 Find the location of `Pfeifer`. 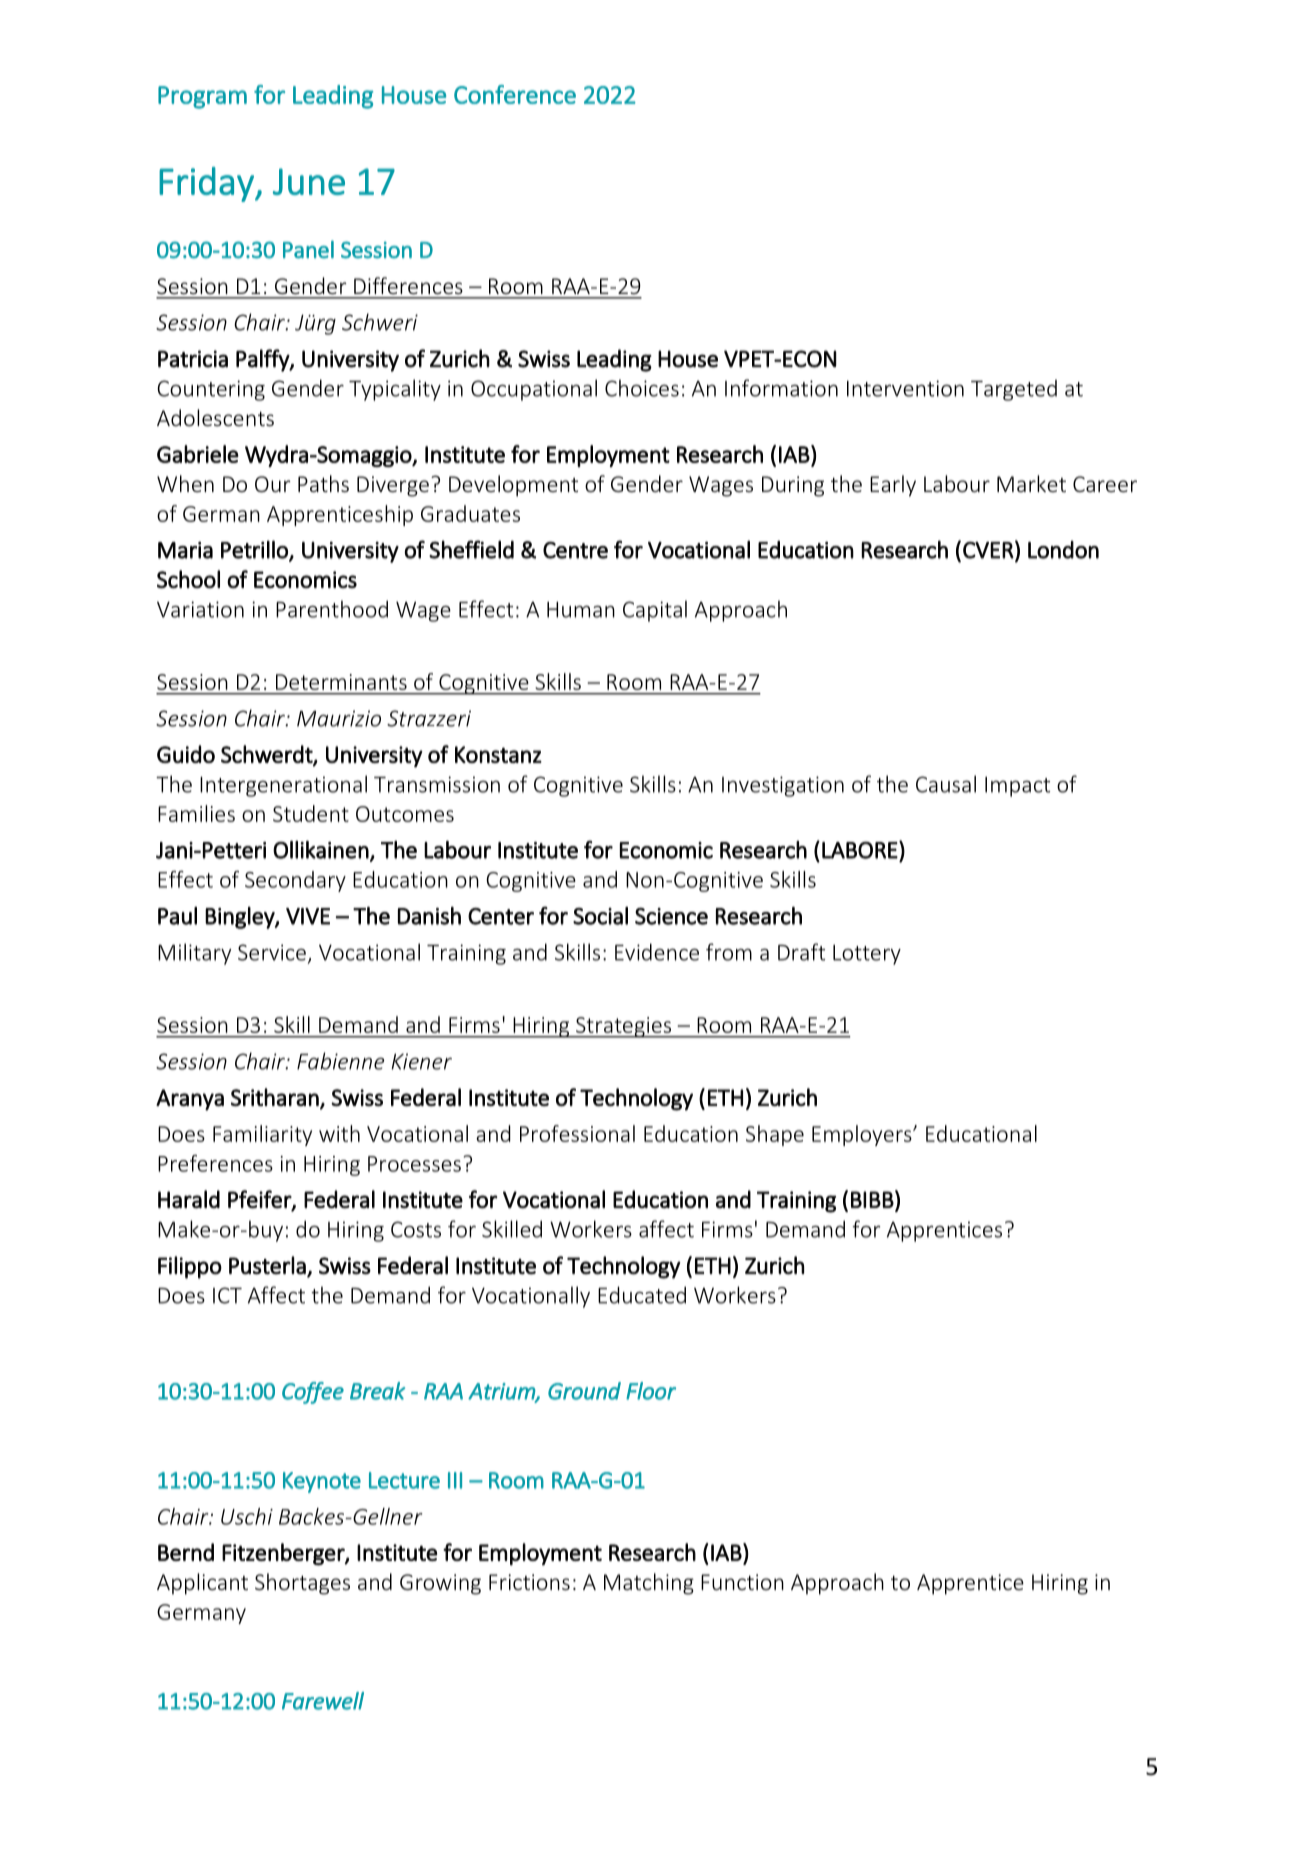

Pfeifer is located at coordinates (260, 1200).
